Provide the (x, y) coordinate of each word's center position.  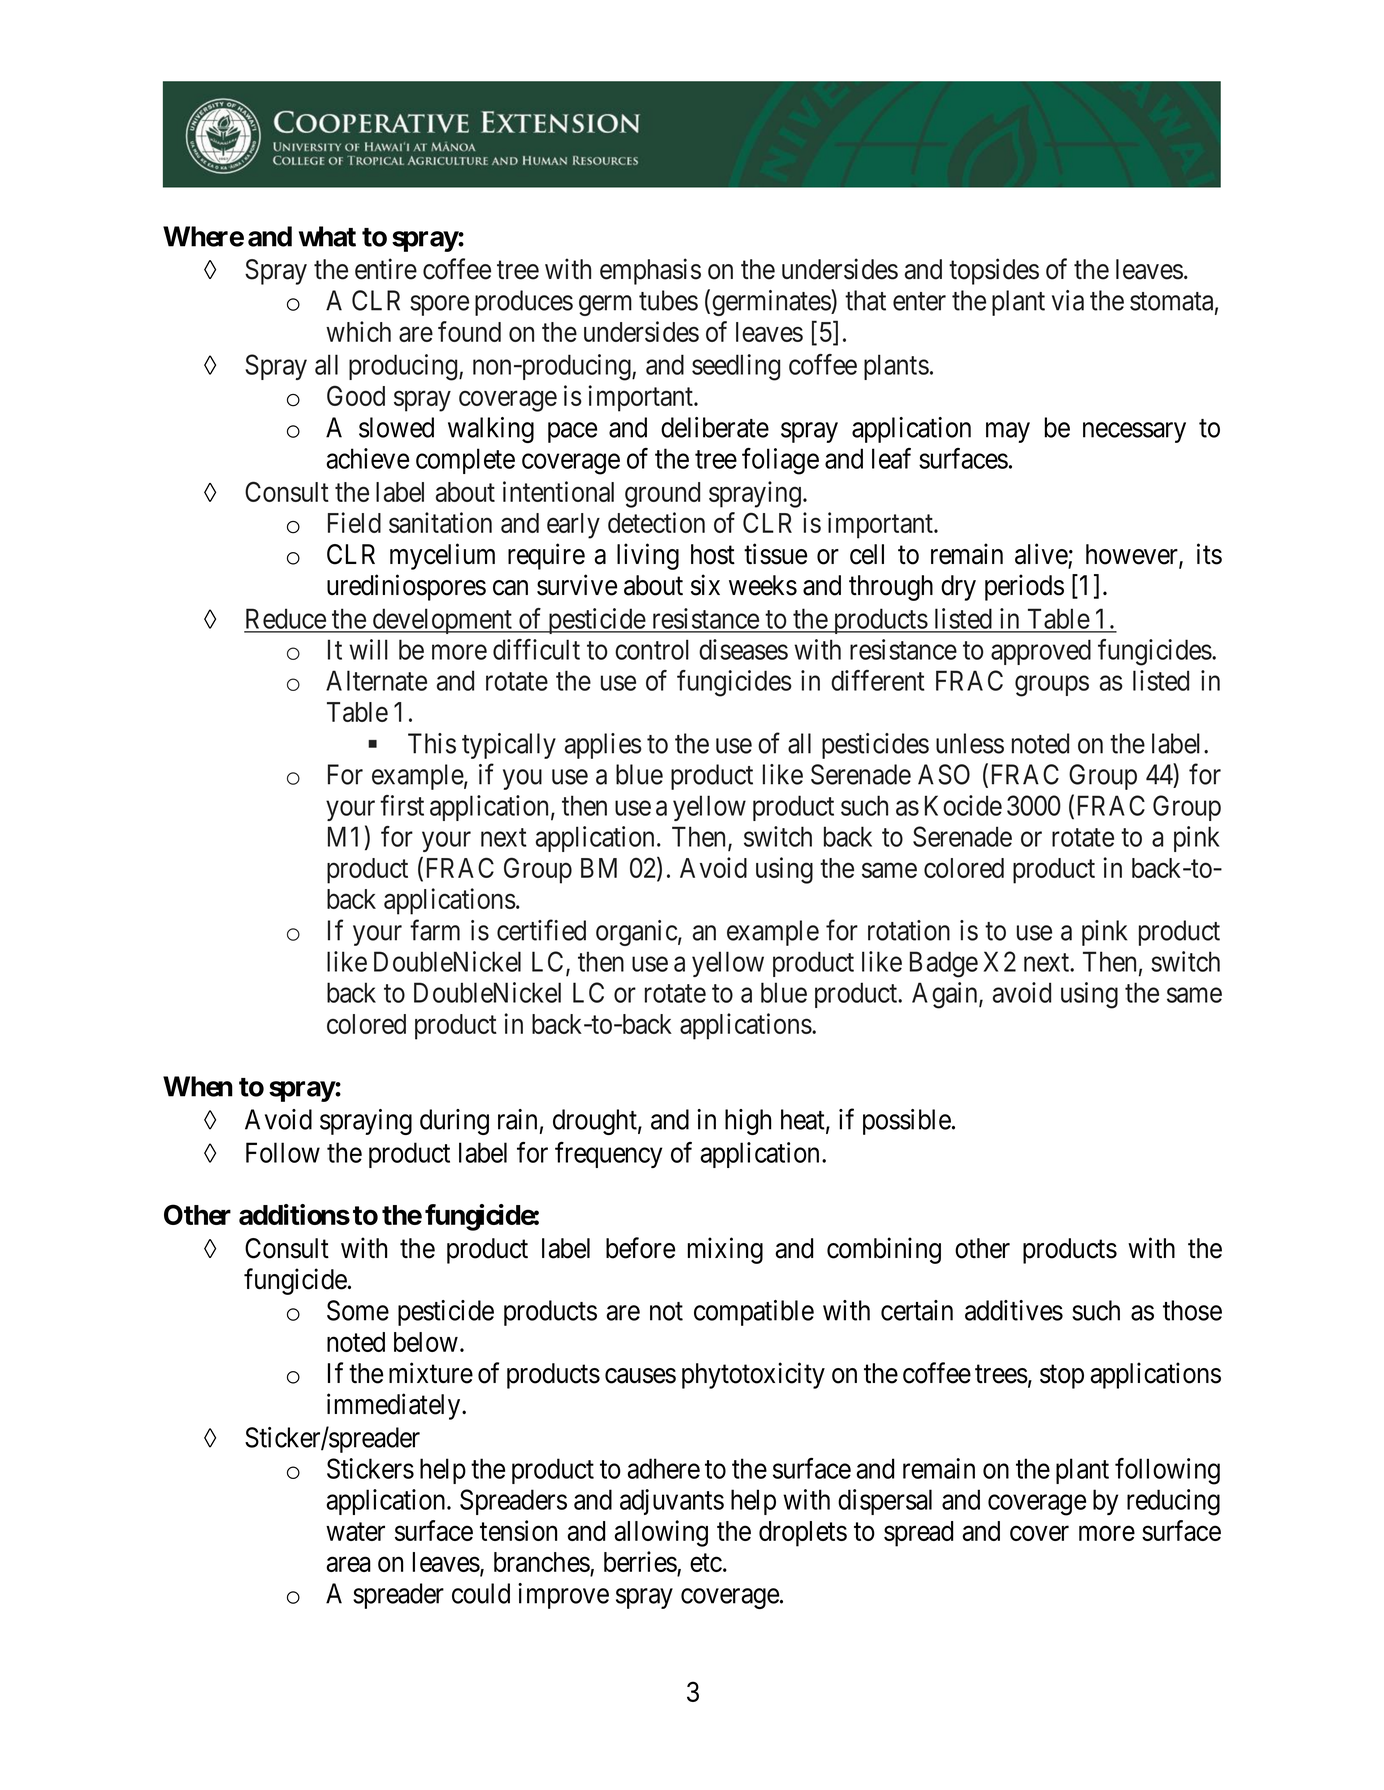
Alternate (376, 680)
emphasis (650, 271)
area (348, 1564)
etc (706, 1563)
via (1068, 300)
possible (907, 1122)
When (198, 1086)
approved (1041, 652)
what (327, 236)
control (652, 649)
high (748, 1122)
